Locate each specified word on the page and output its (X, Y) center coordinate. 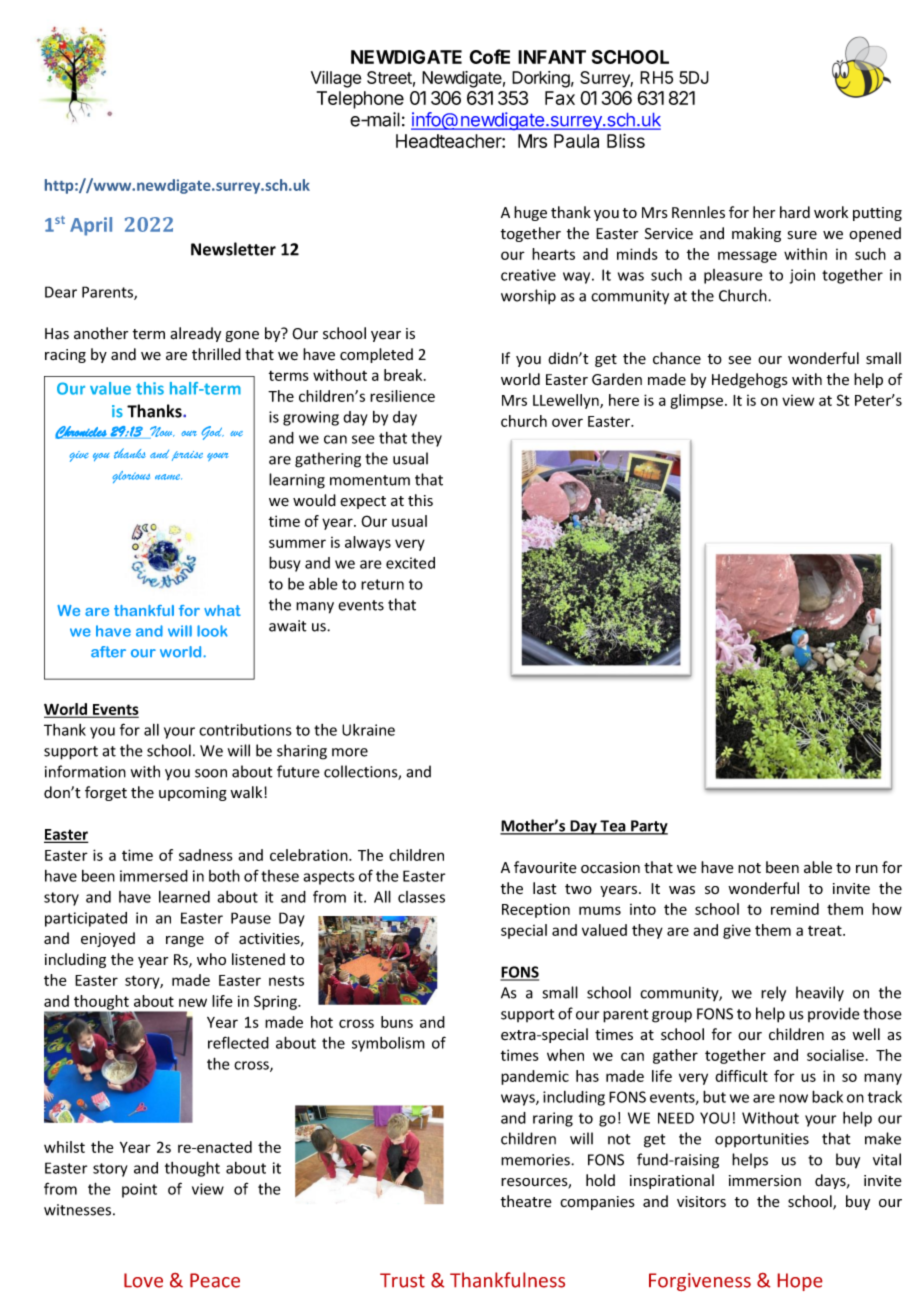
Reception (536, 910)
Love (143, 1280)
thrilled (216, 354)
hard (795, 212)
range (185, 941)
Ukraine (368, 730)
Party (648, 827)
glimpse (698, 401)
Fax (560, 98)
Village (336, 79)
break (404, 375)
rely (773, 994)
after (108, 652)
